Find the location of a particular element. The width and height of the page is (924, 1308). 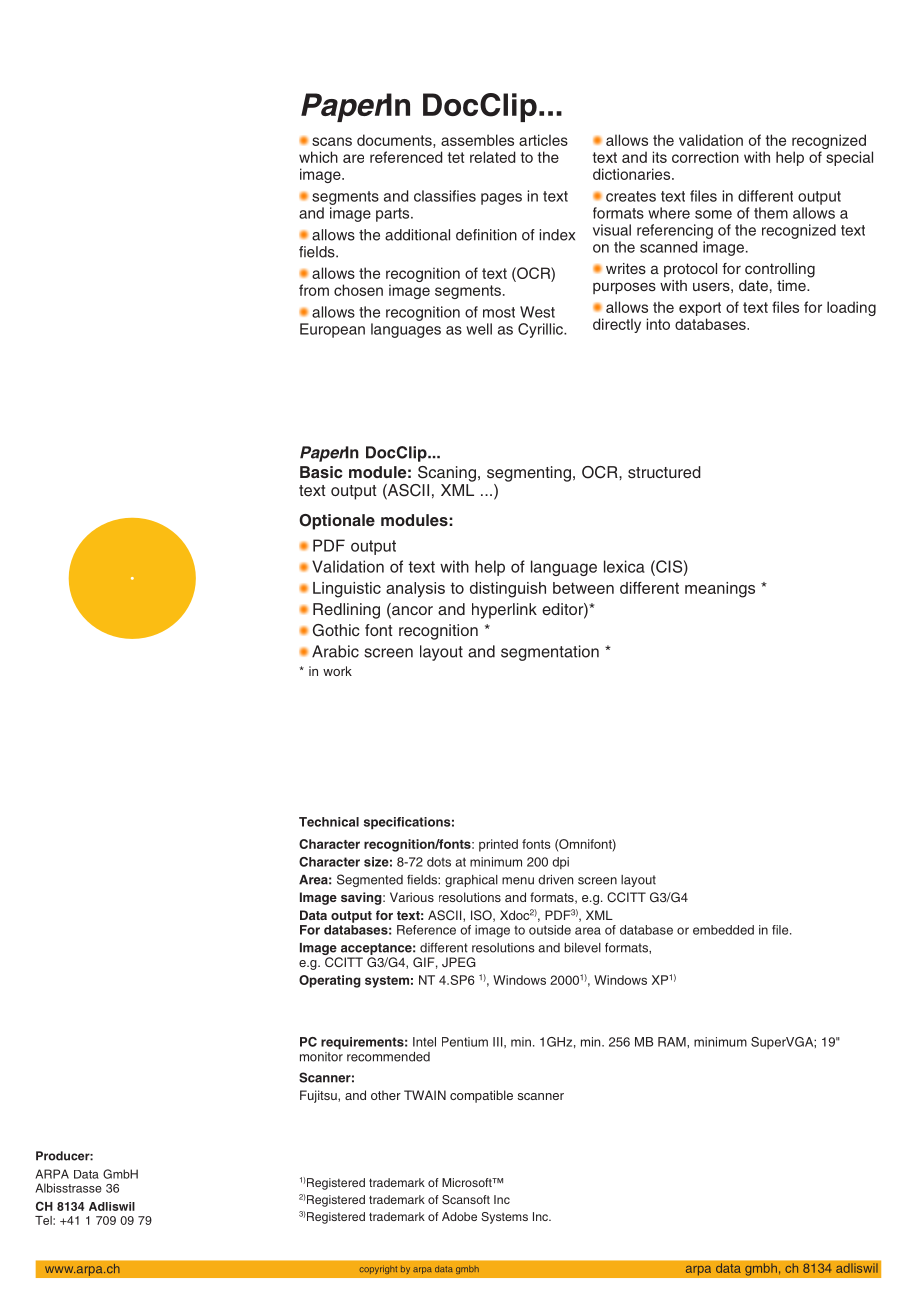

European is located at coordinates (332, 330).
